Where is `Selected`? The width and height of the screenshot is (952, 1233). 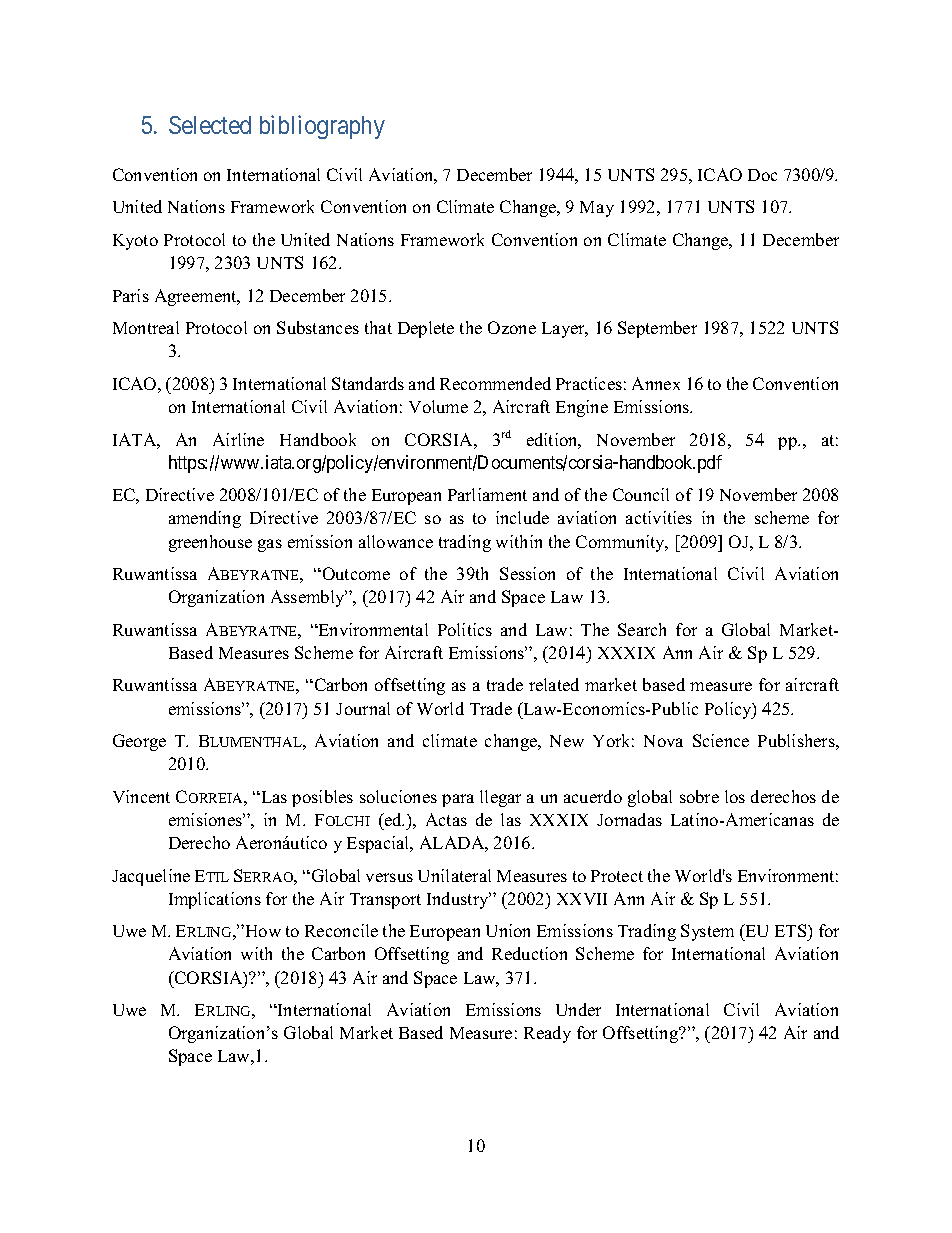 Selected is located at coordinates (210, 125).
